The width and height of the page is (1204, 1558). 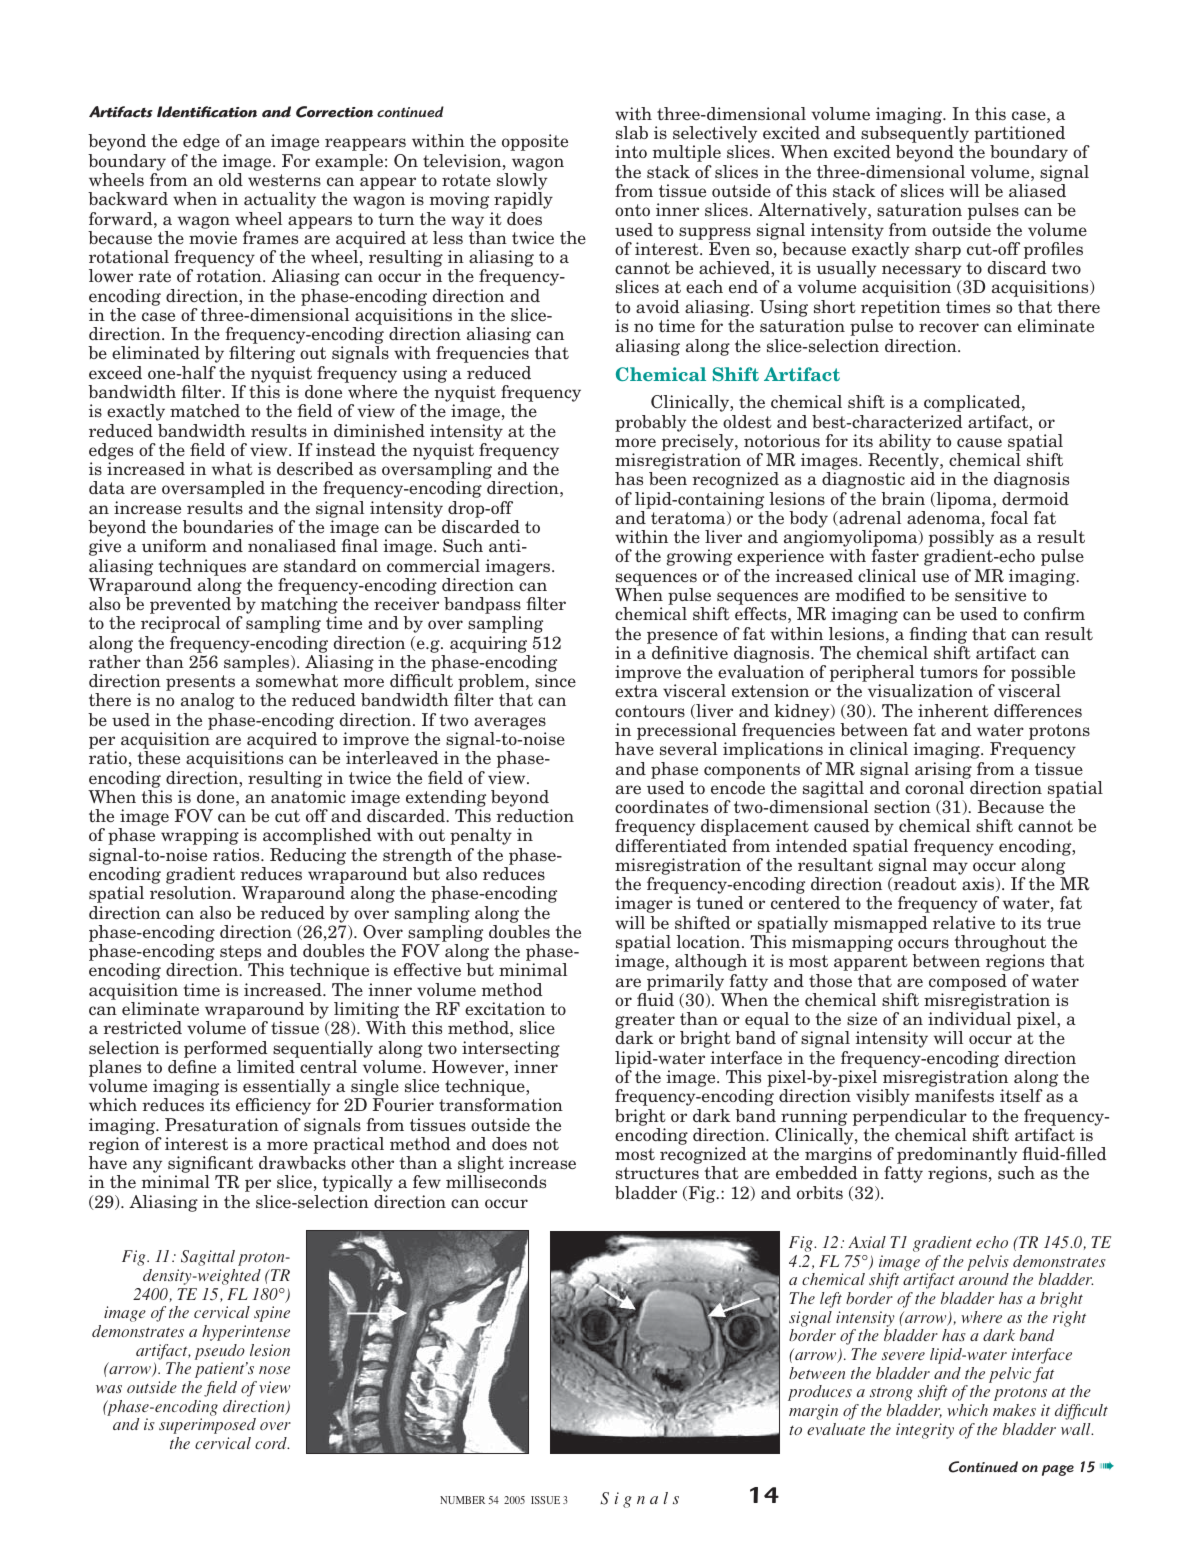 I want to click on coronal, so click(x=934, y=788).
